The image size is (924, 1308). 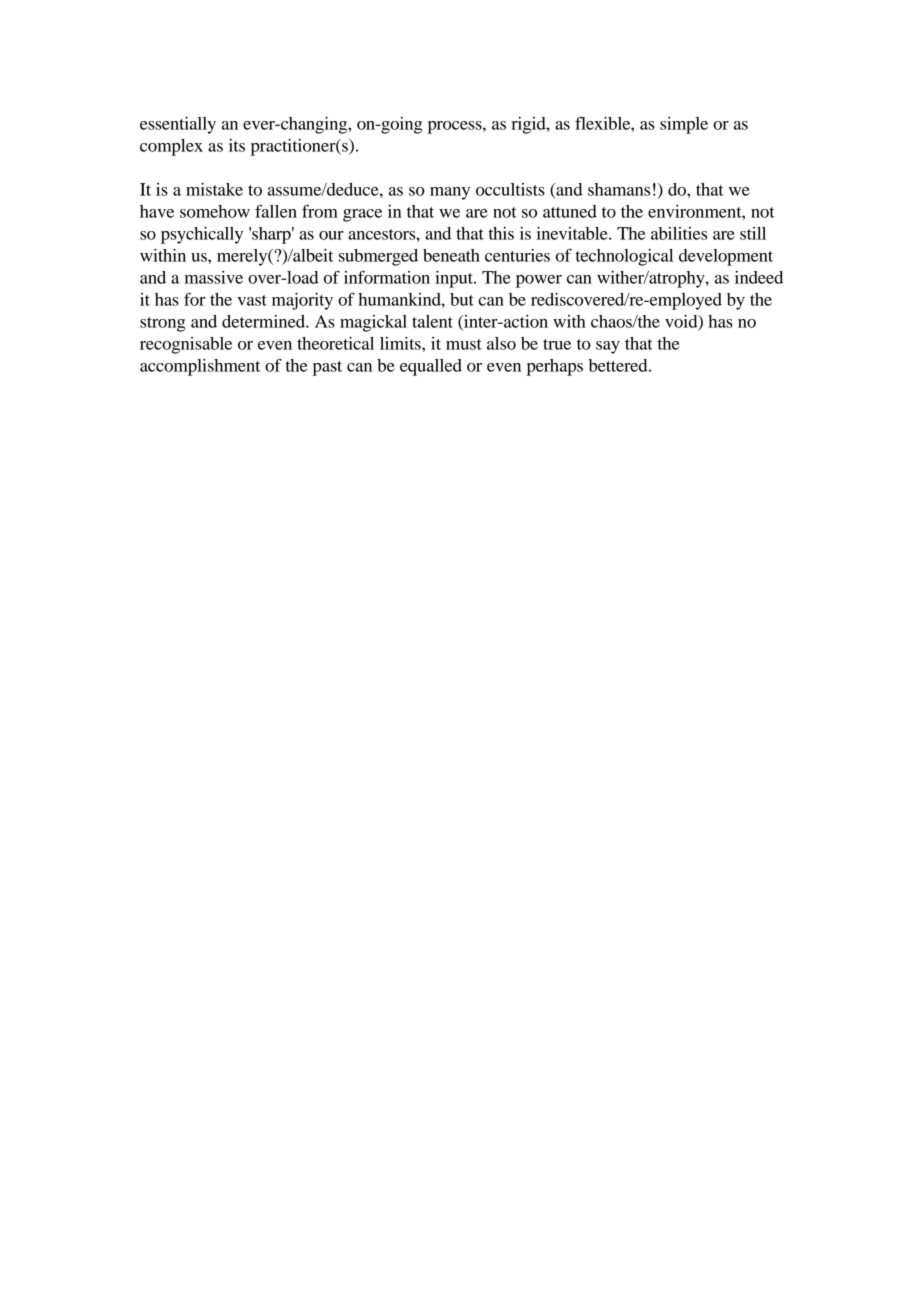 I want to click on essentially, so click(x=178, y=125).
